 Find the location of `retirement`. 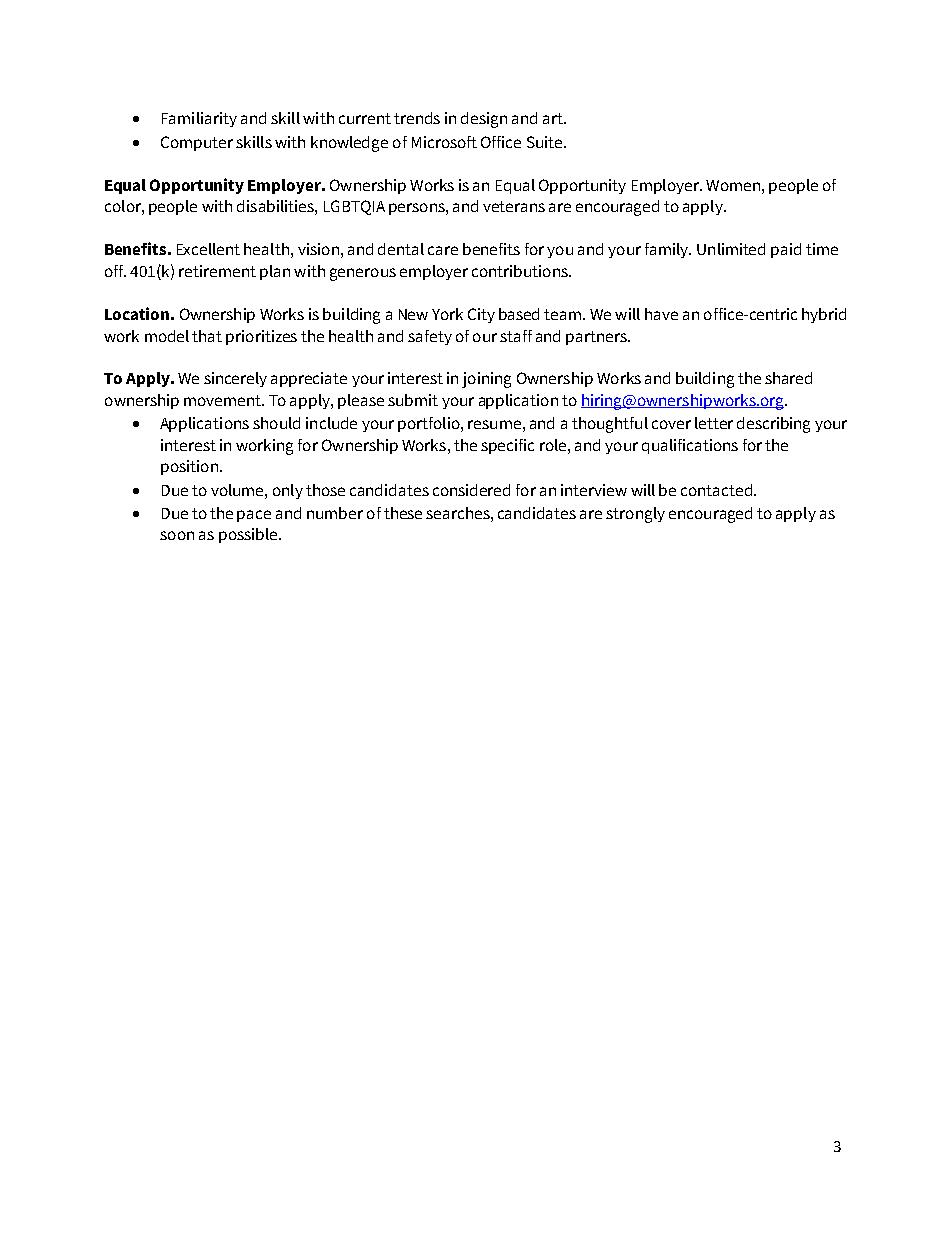

retirement is located at coordinates (217, 271).
